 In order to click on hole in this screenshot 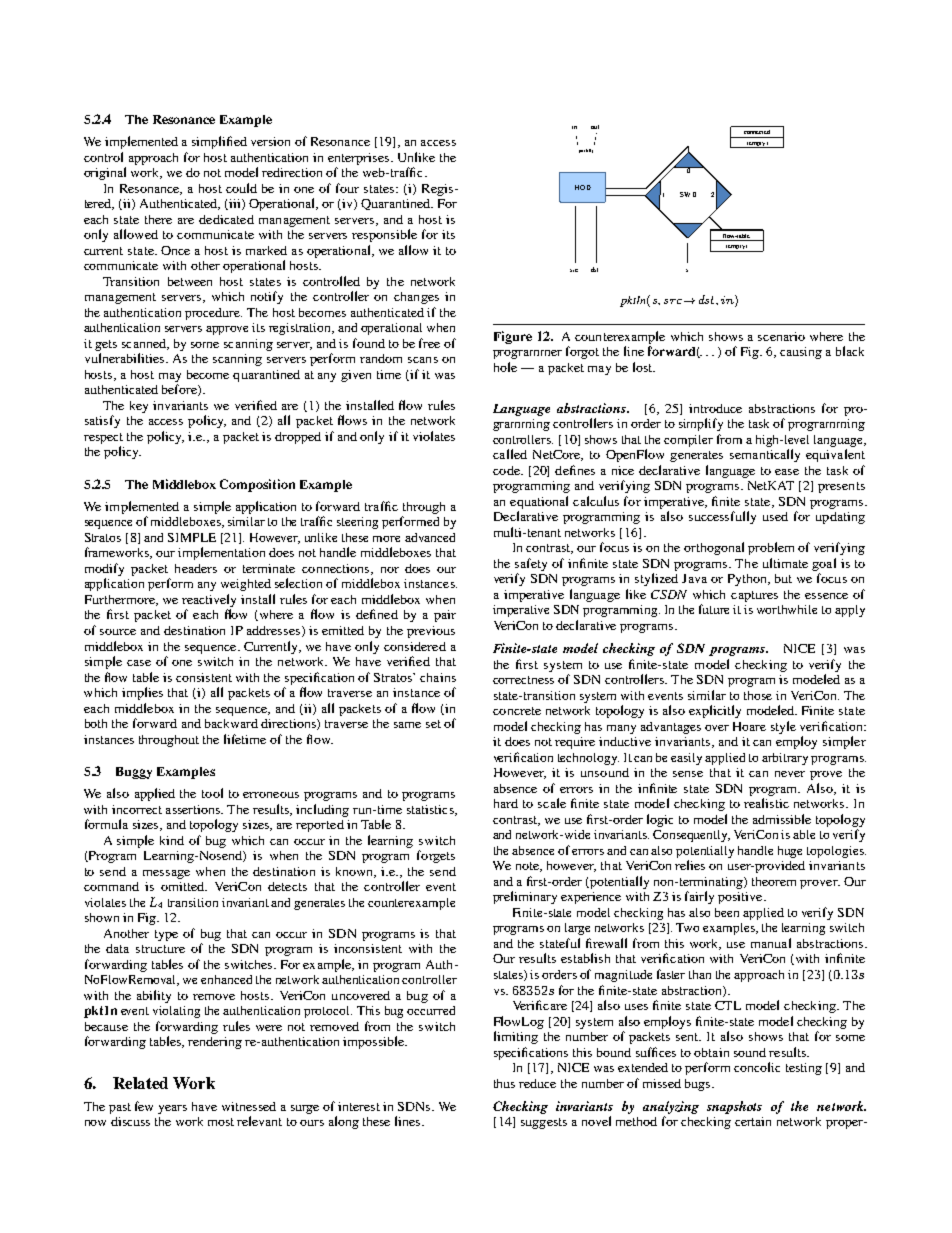, I will do `click(505, 367)`.
